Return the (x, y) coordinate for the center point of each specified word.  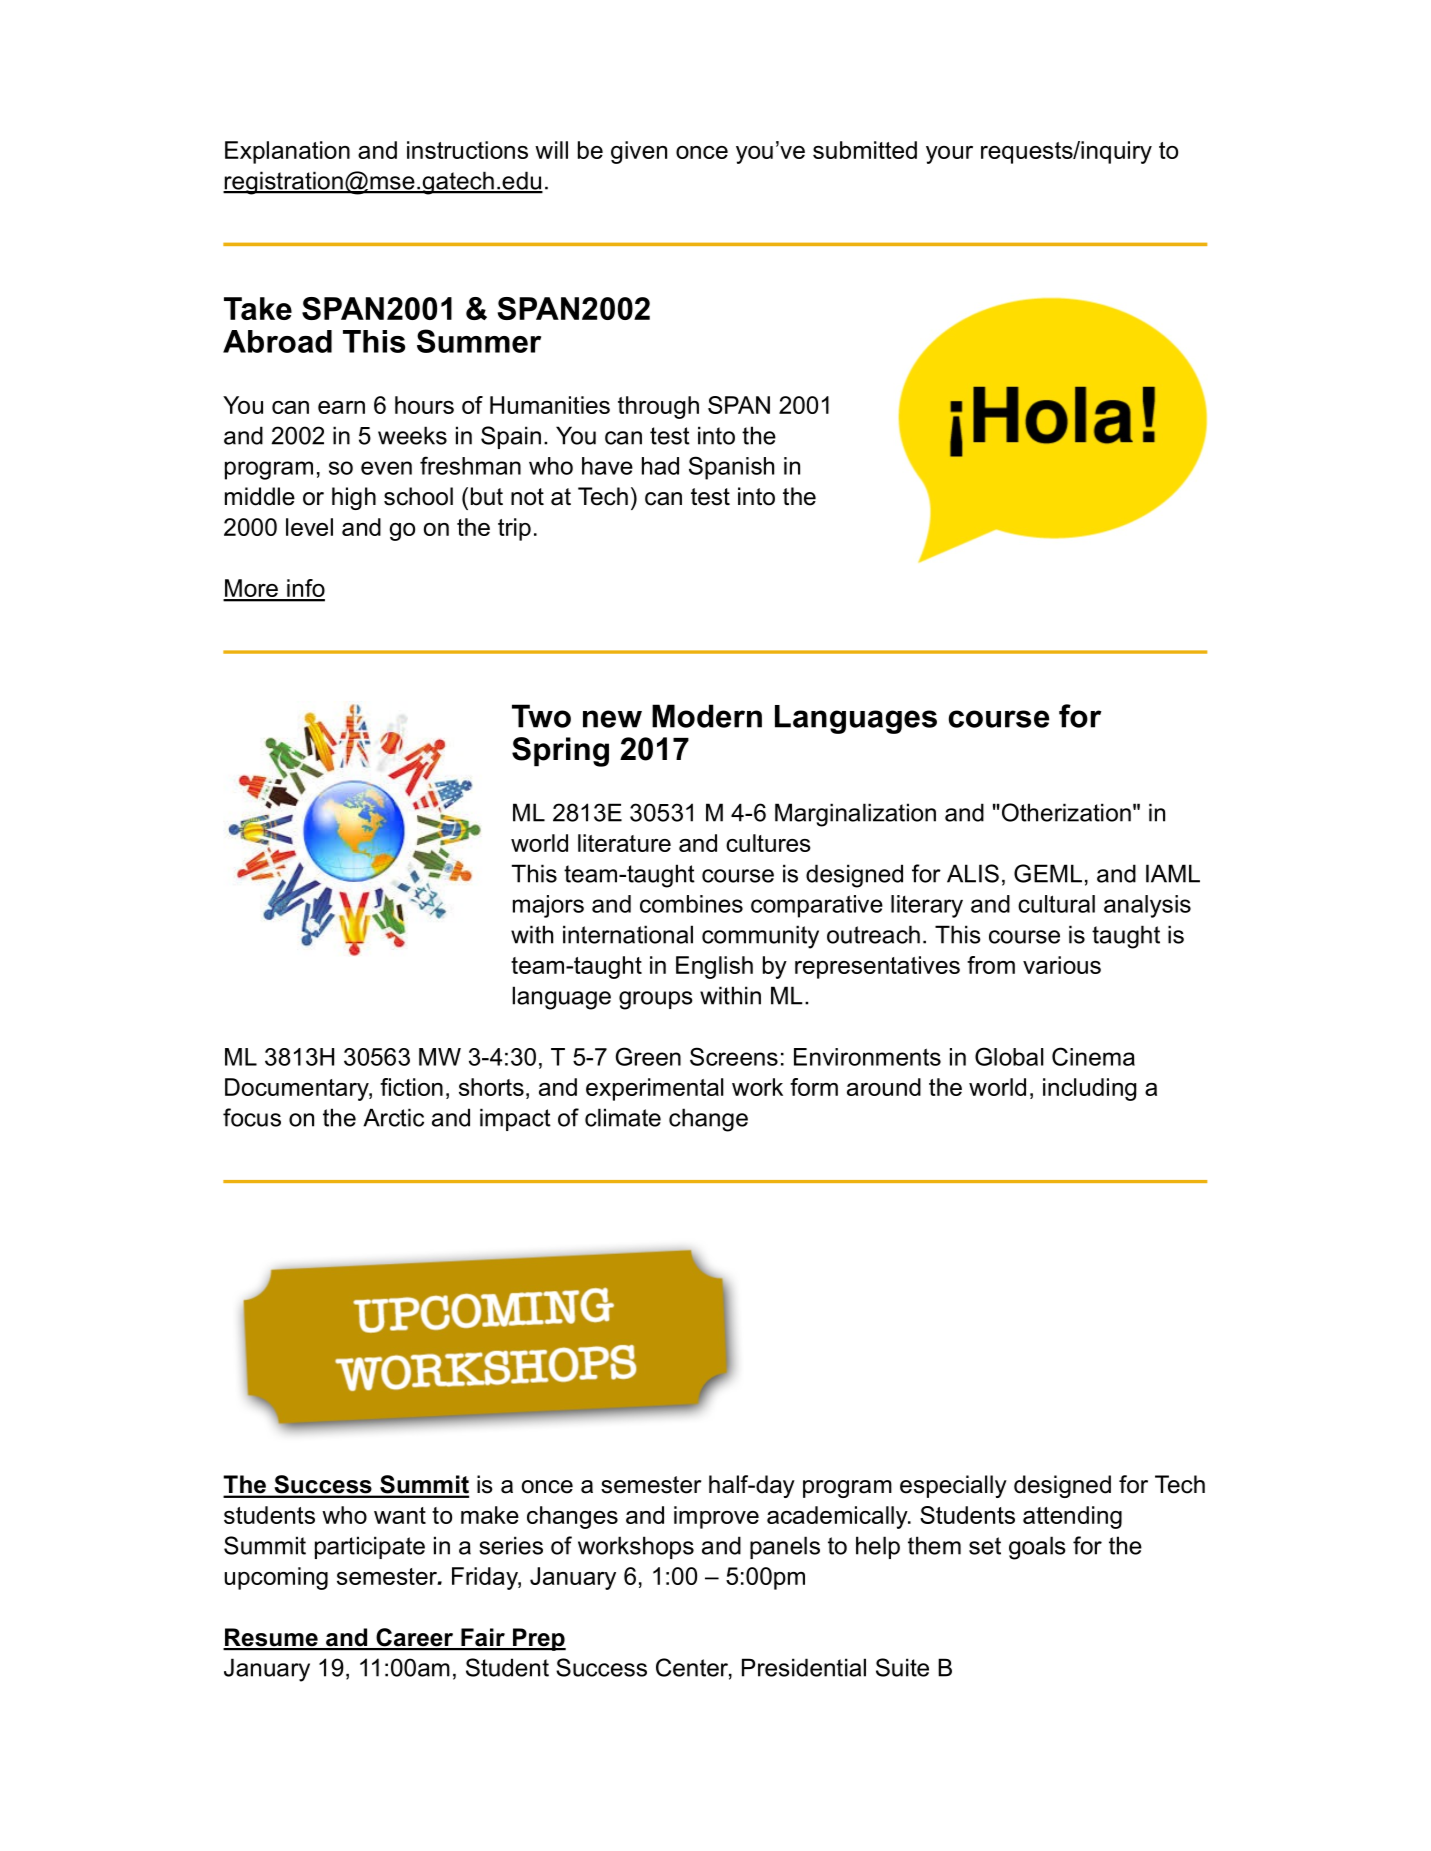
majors (548, 906)
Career (415, 1638)
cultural (1056, 904)
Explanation (287, 152)
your (949, 155)
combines (691, 904)
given (639, 152)
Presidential (804, 1667)
